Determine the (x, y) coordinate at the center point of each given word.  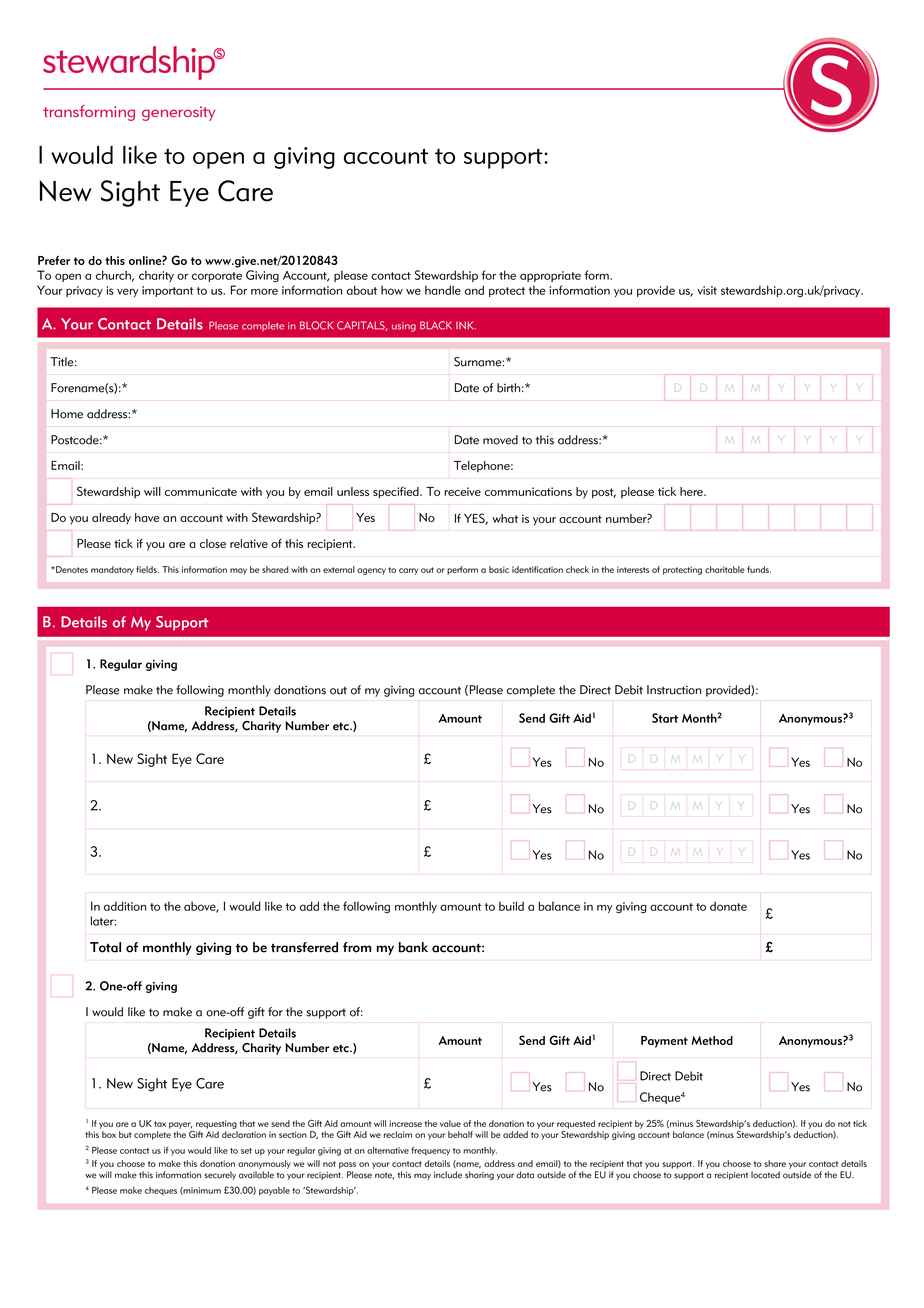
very (127, 292)
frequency (430, 1151)
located (765, 1175)
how (392, 290)
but (125, 1134)
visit (707, 290)
